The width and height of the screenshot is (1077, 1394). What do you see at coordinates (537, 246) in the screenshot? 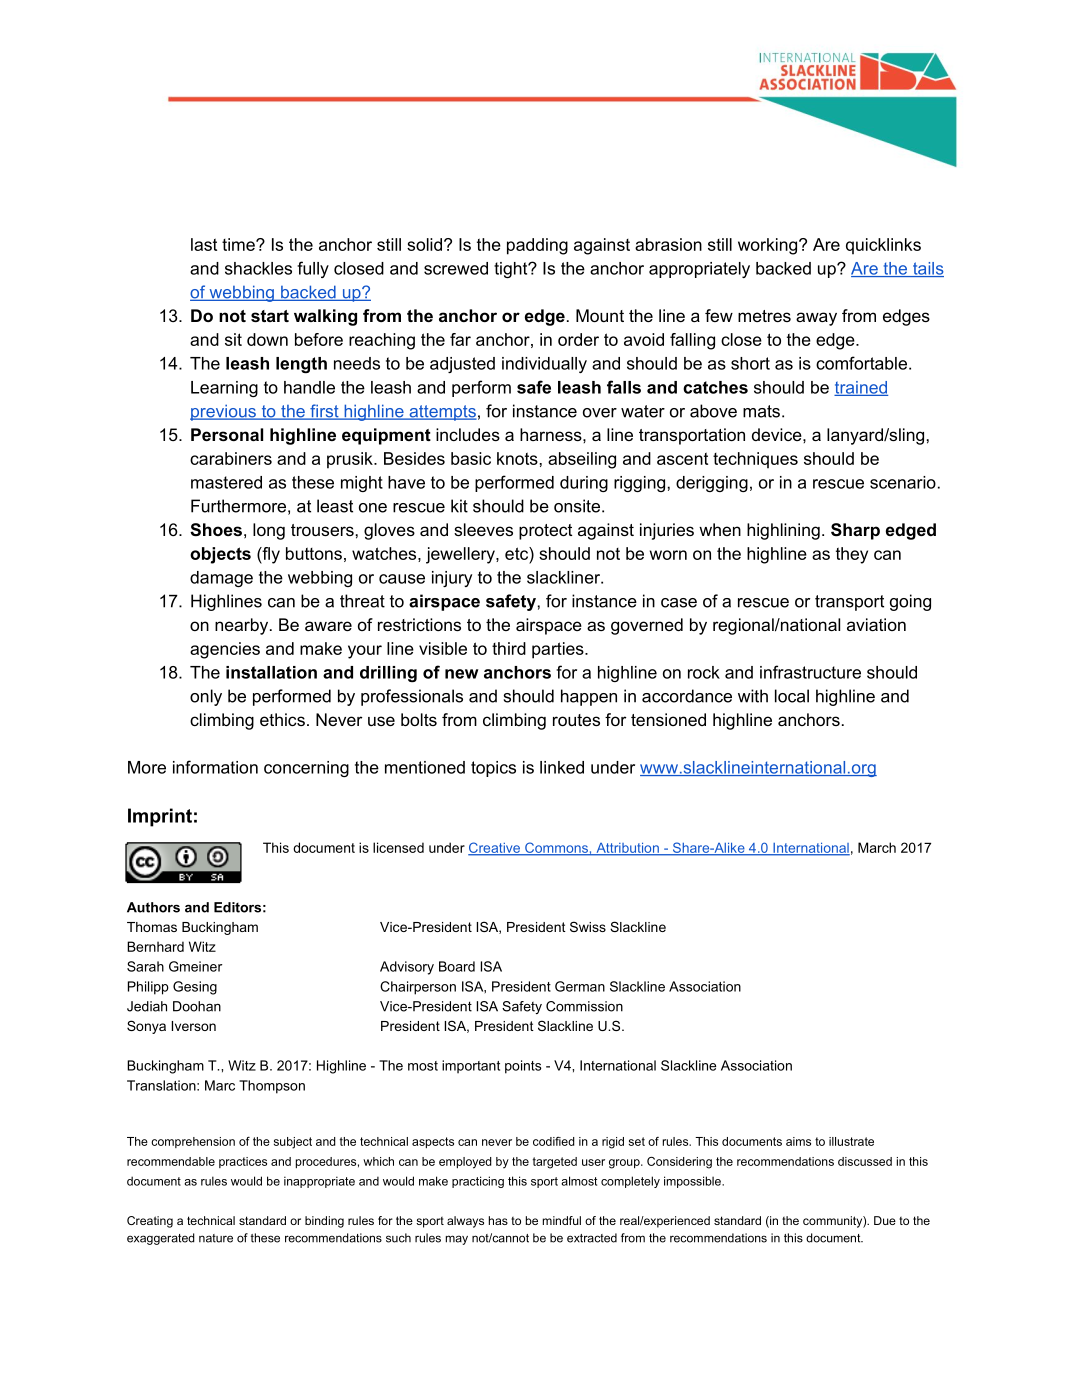
I see `padding` at bounding box center [537, 246].
